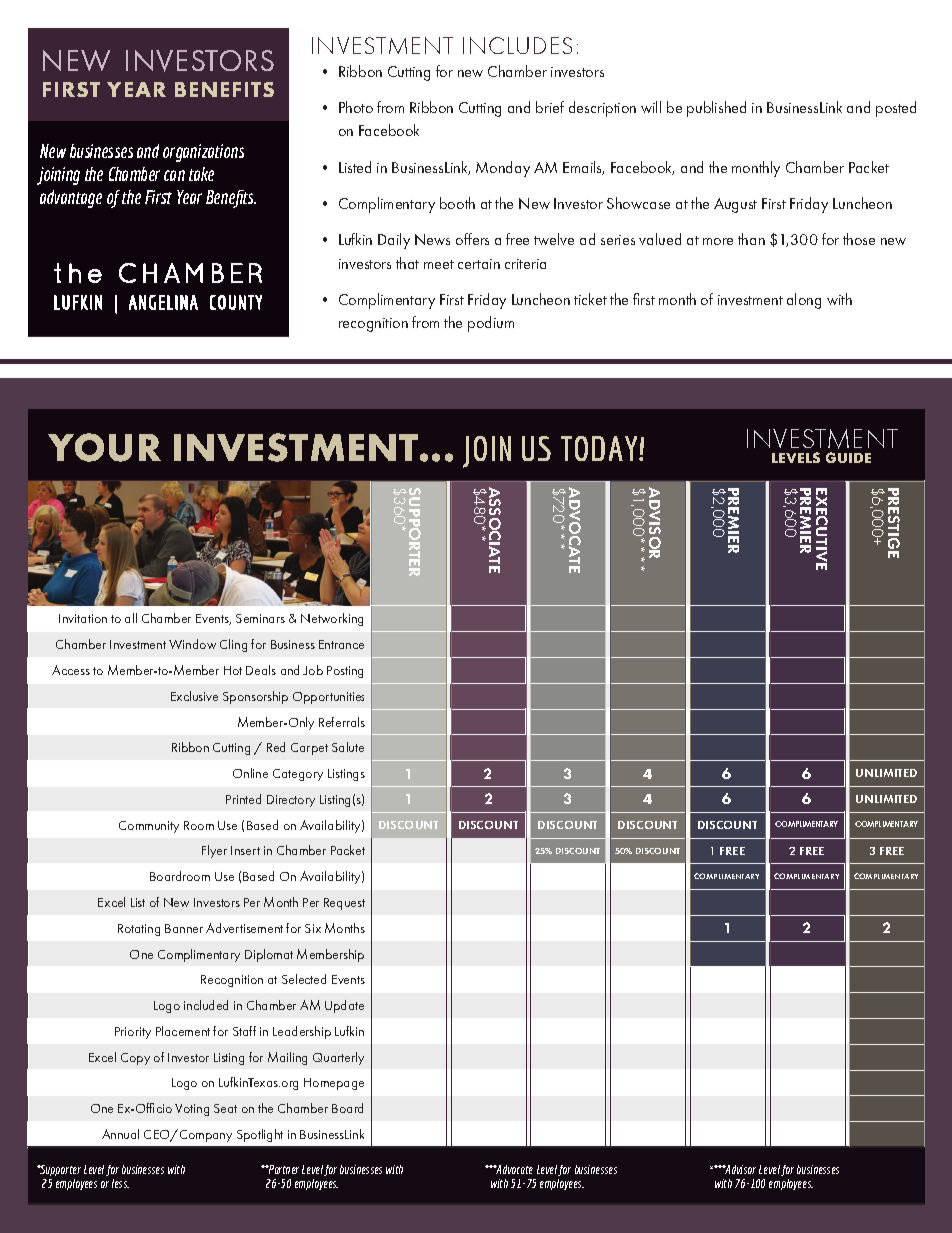  What do you see at coordinates (120, 1134) in the page?
I see `Annual` at bounding box center [120, 1134].
